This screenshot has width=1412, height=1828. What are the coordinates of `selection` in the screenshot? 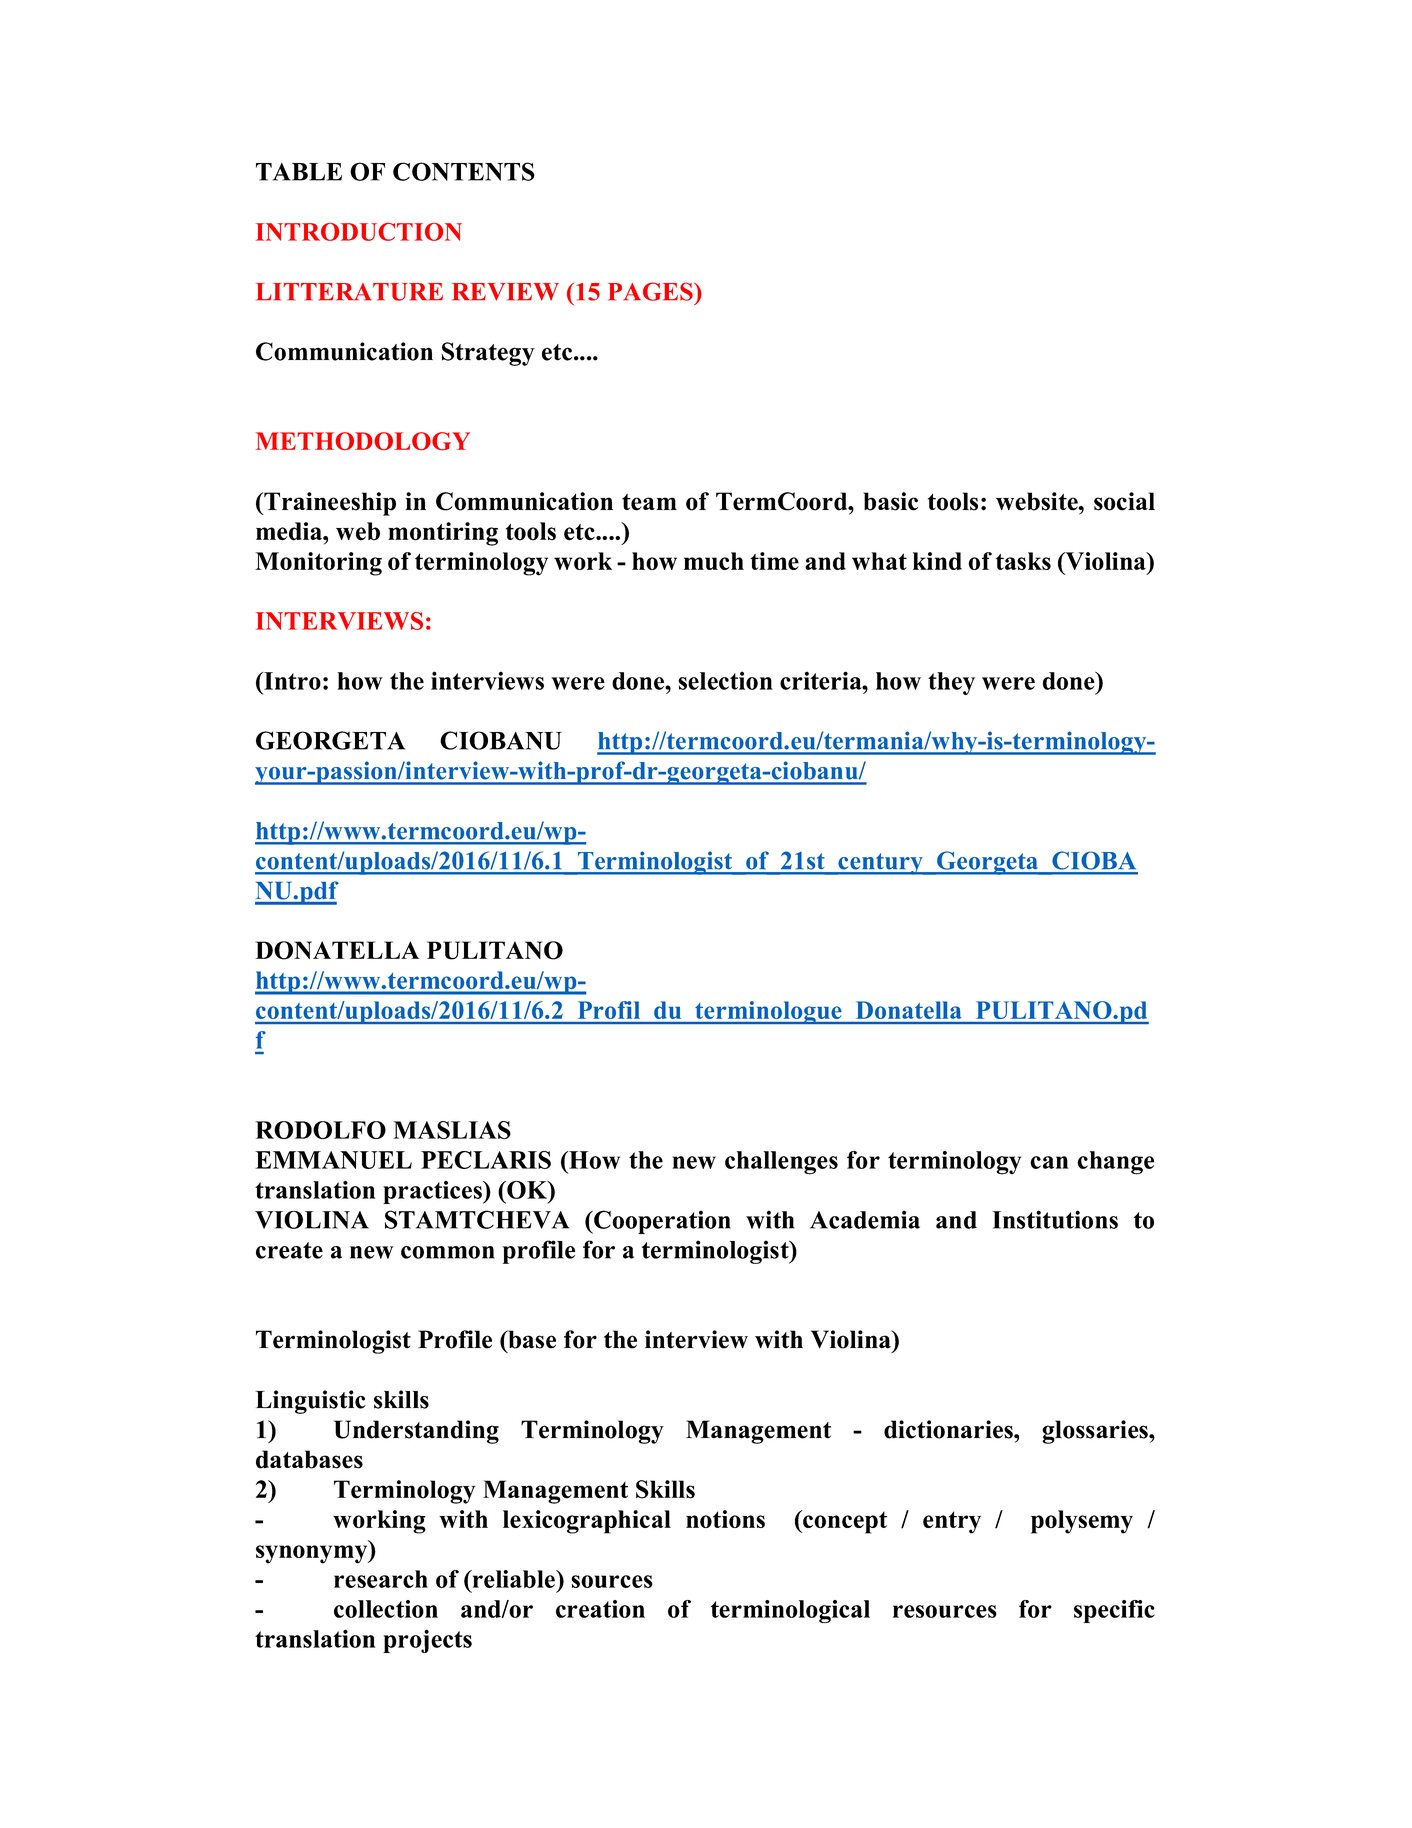 It's located at (725, 680).
